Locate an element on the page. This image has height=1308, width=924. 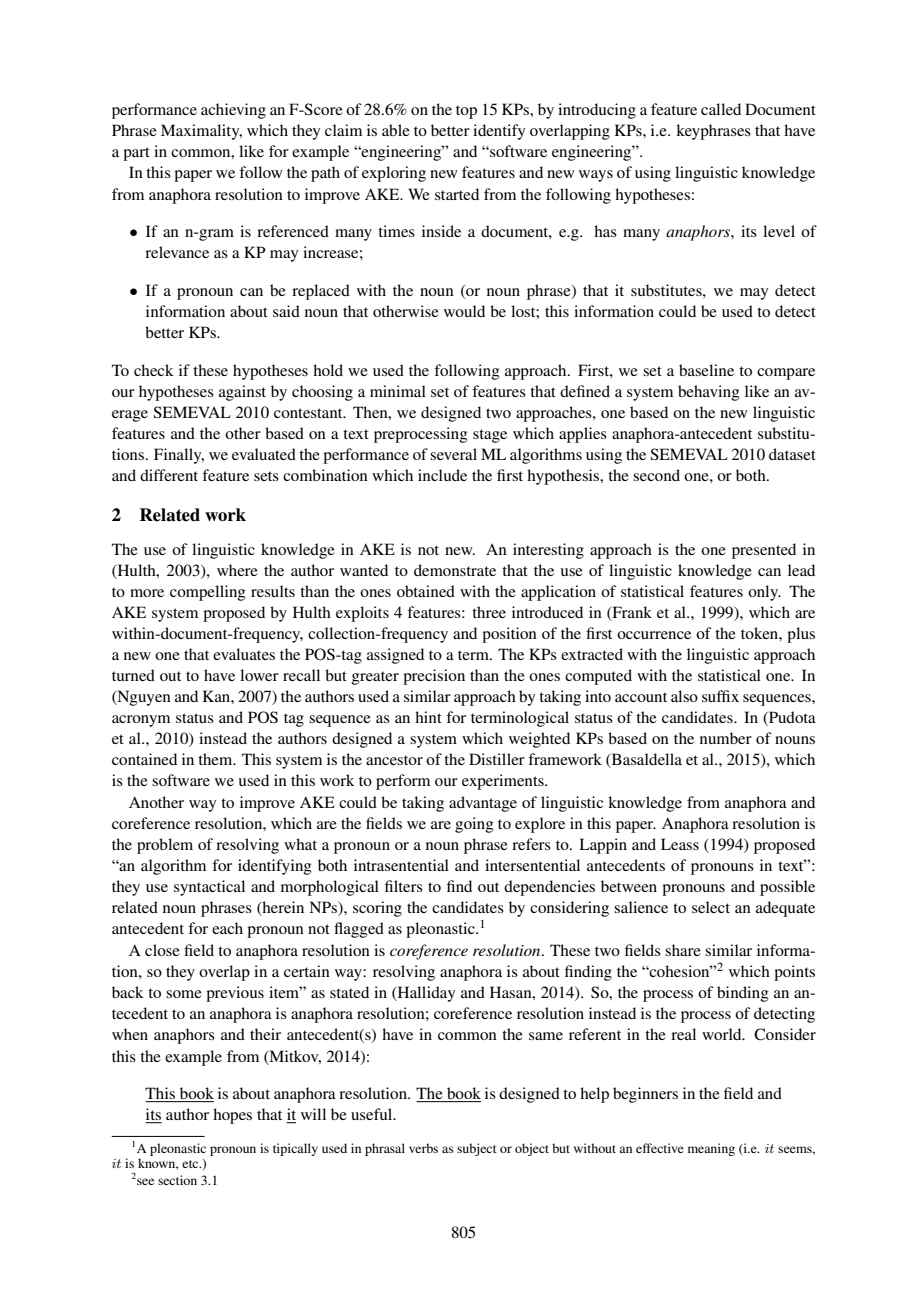
several is located at coordinates (453, 454).
